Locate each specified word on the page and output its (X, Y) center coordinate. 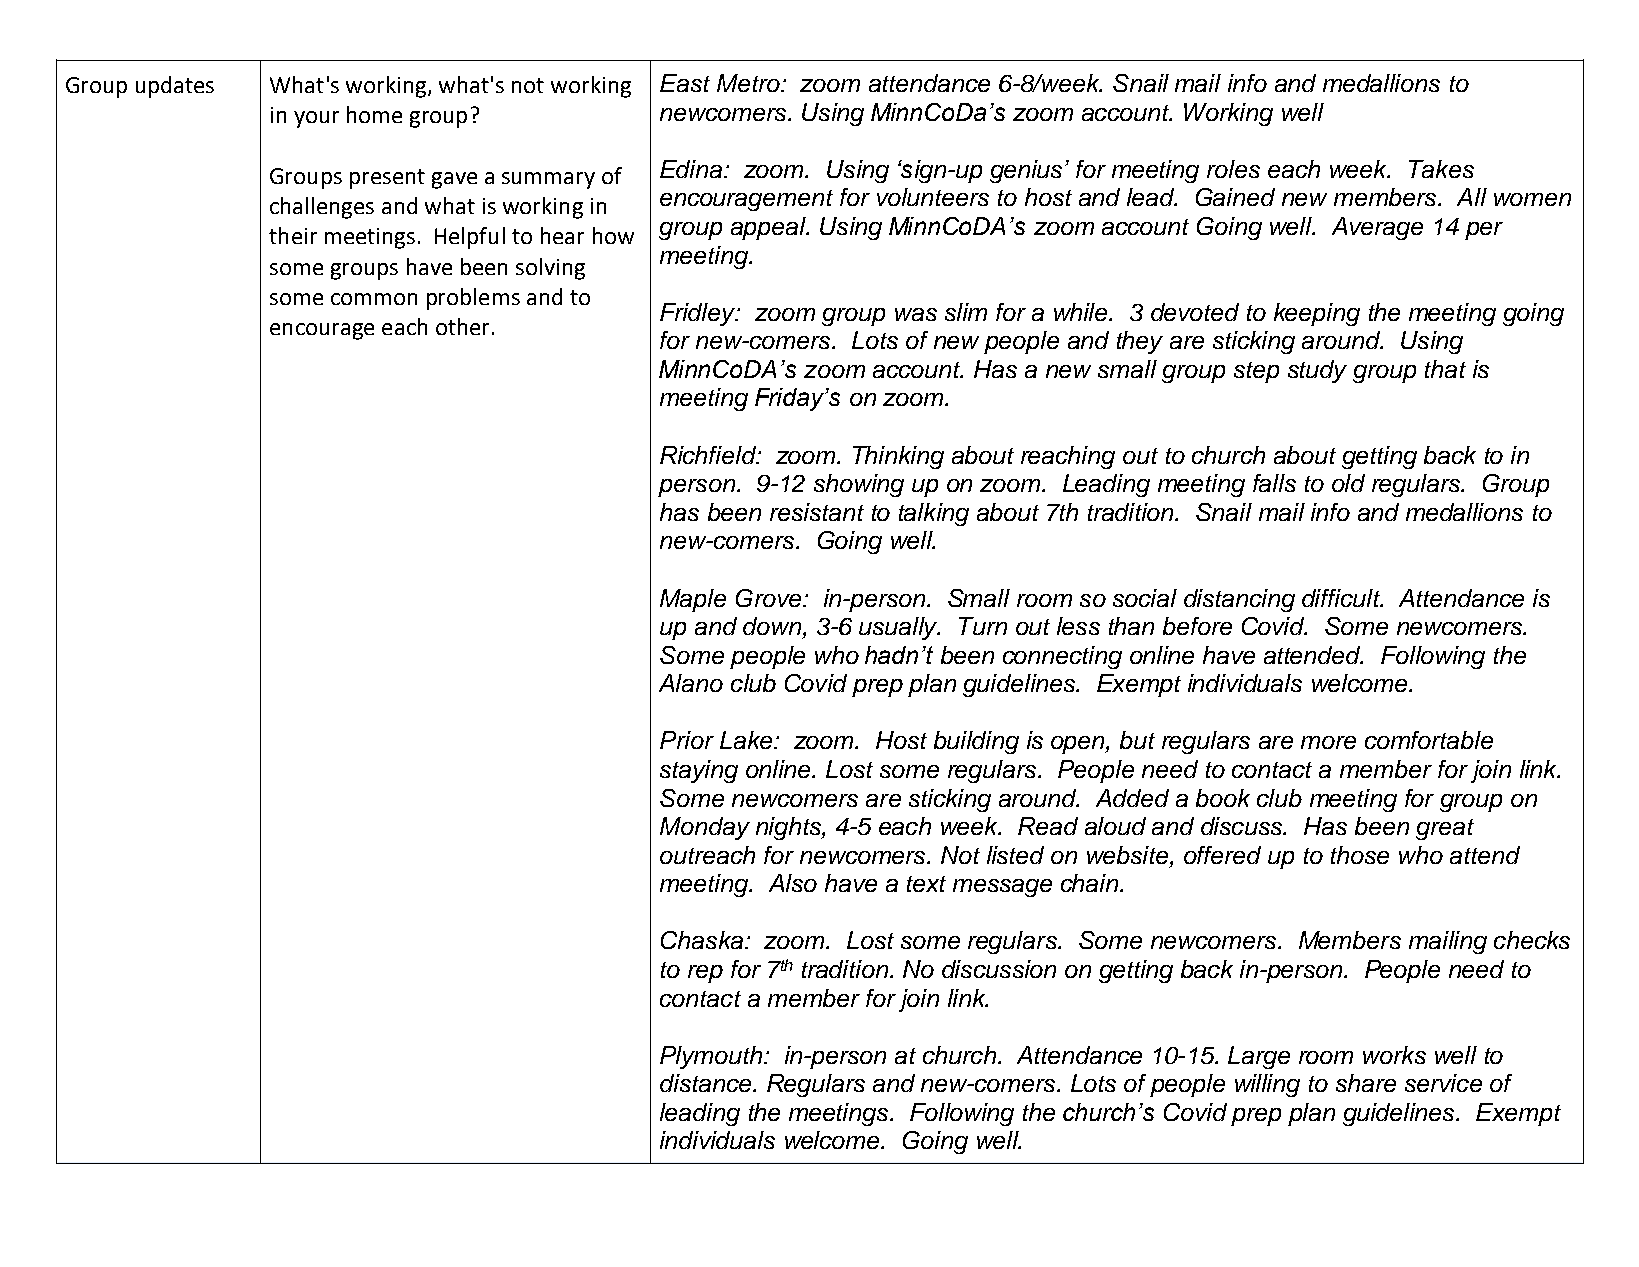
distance (707, 1083)
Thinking (898, 457)
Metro (749, 83)
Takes (1441, 169)
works (1394, 1055)
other (462, 326)
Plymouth (712, 1057)
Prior (687, 740)
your (316, 119)
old (1348, 483)
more (1328, 742)
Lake (747, 740)
